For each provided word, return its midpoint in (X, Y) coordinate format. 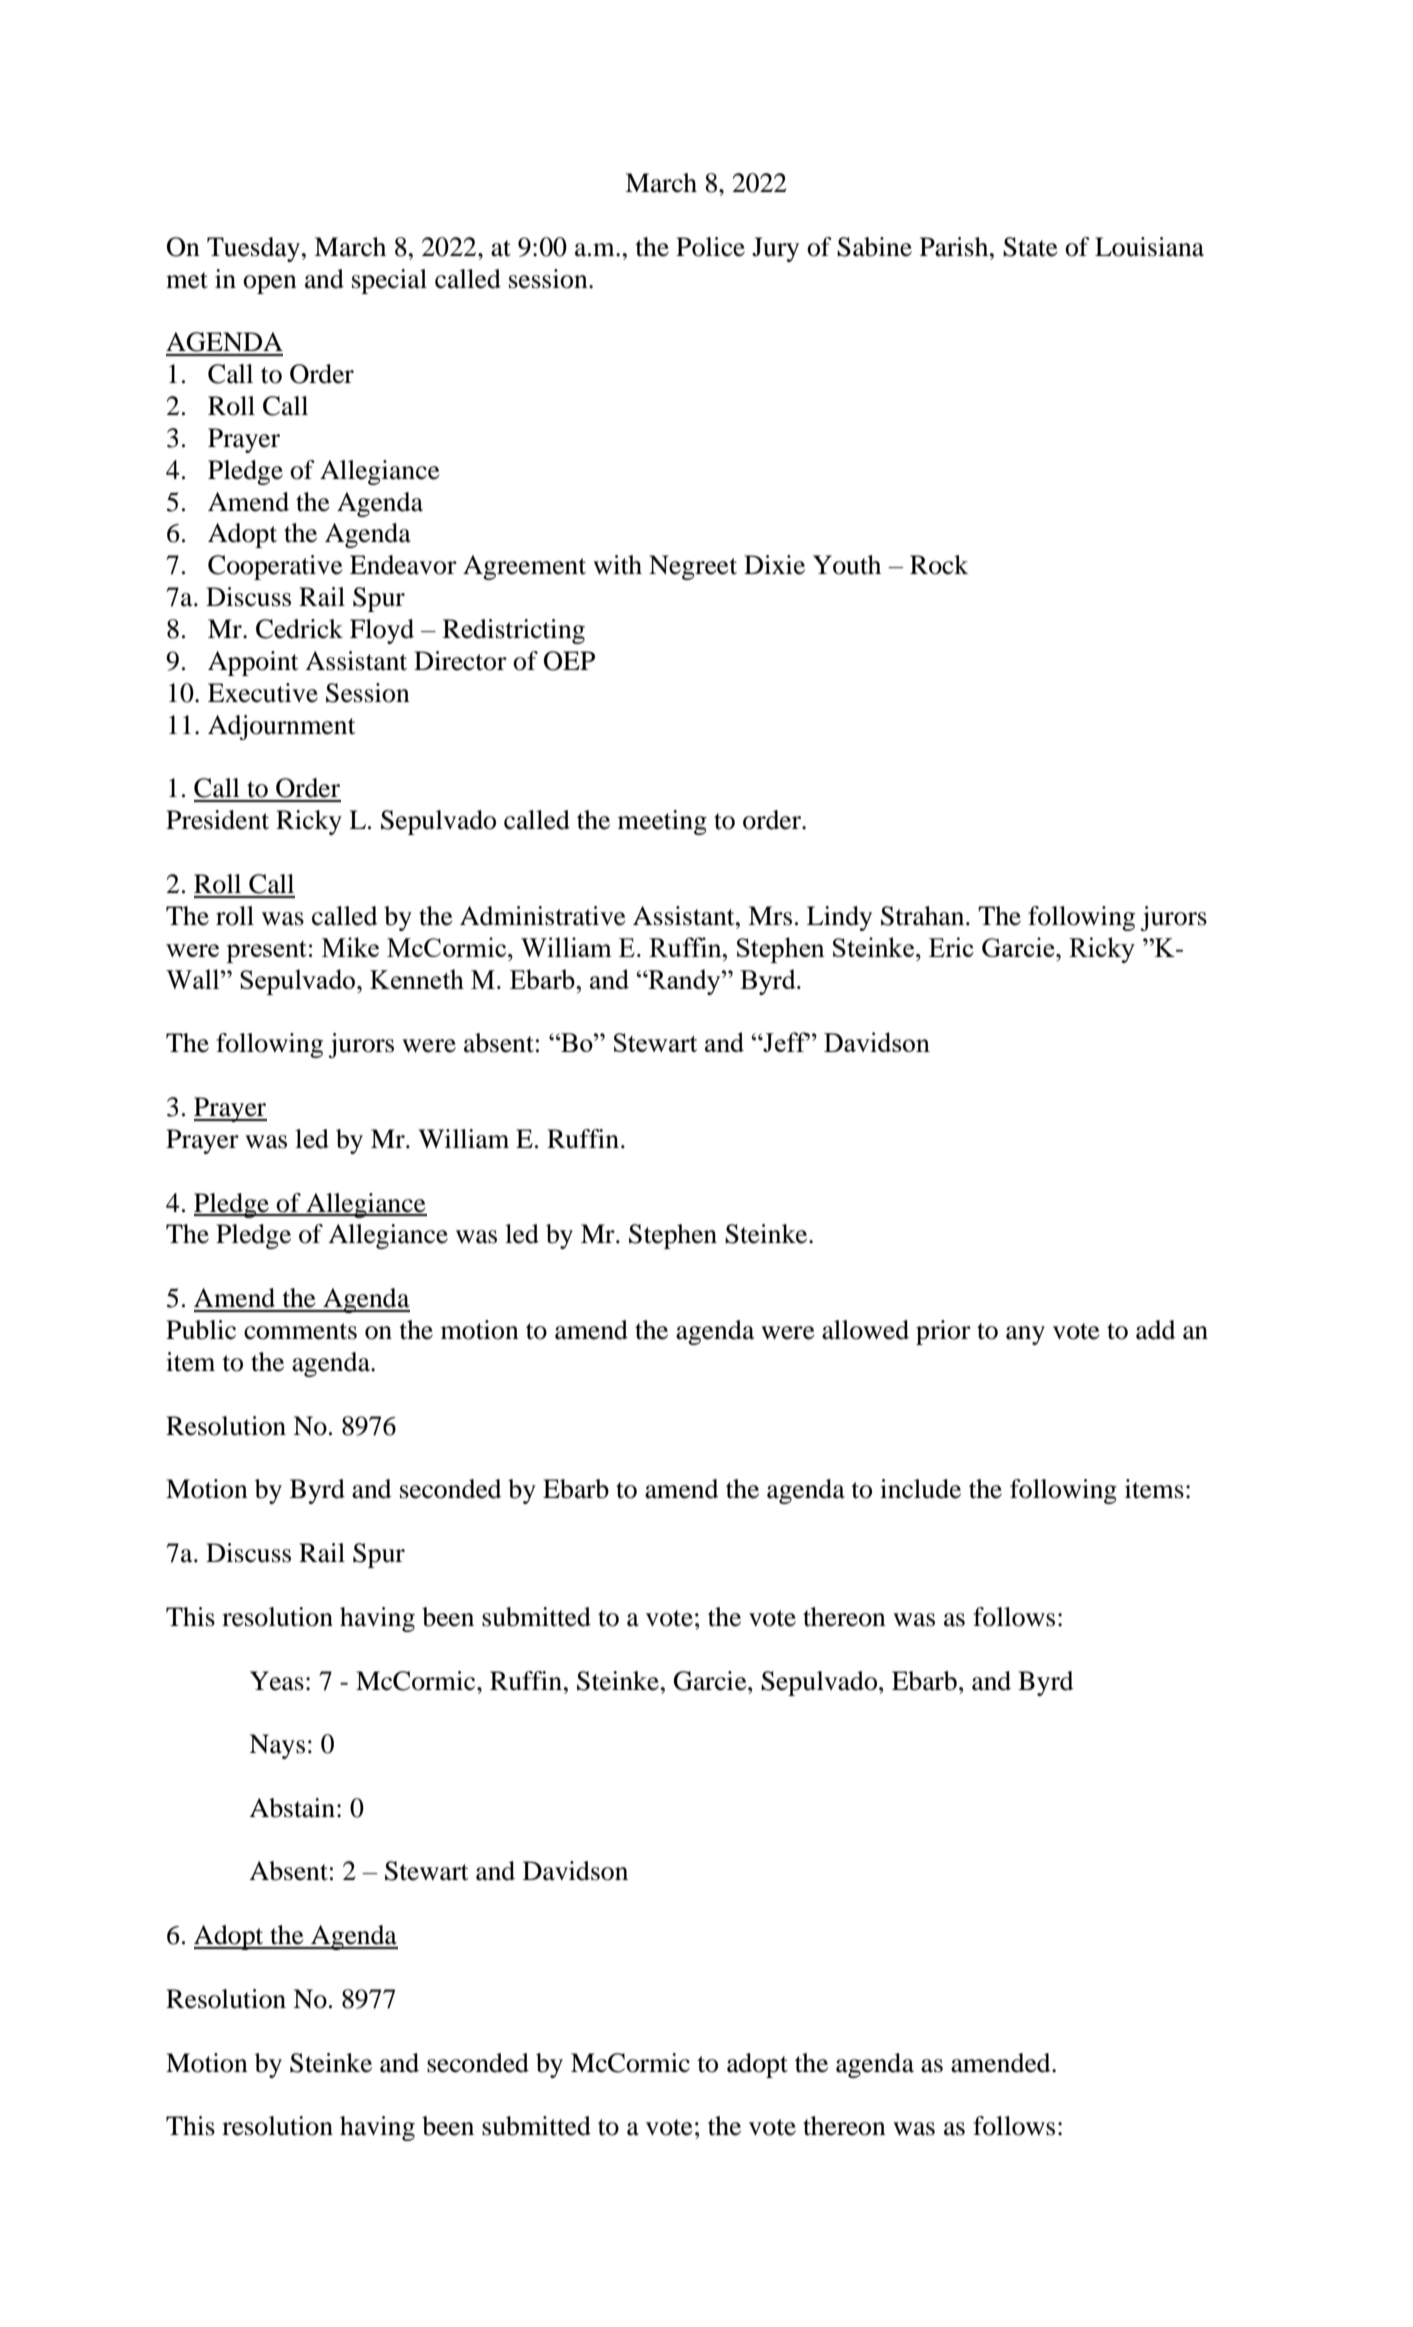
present (266, 952)
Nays (277, 1746)
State (1030, 247)
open (270, 284)
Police (710, 247)
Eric (951, 947)
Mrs (770, 916)
